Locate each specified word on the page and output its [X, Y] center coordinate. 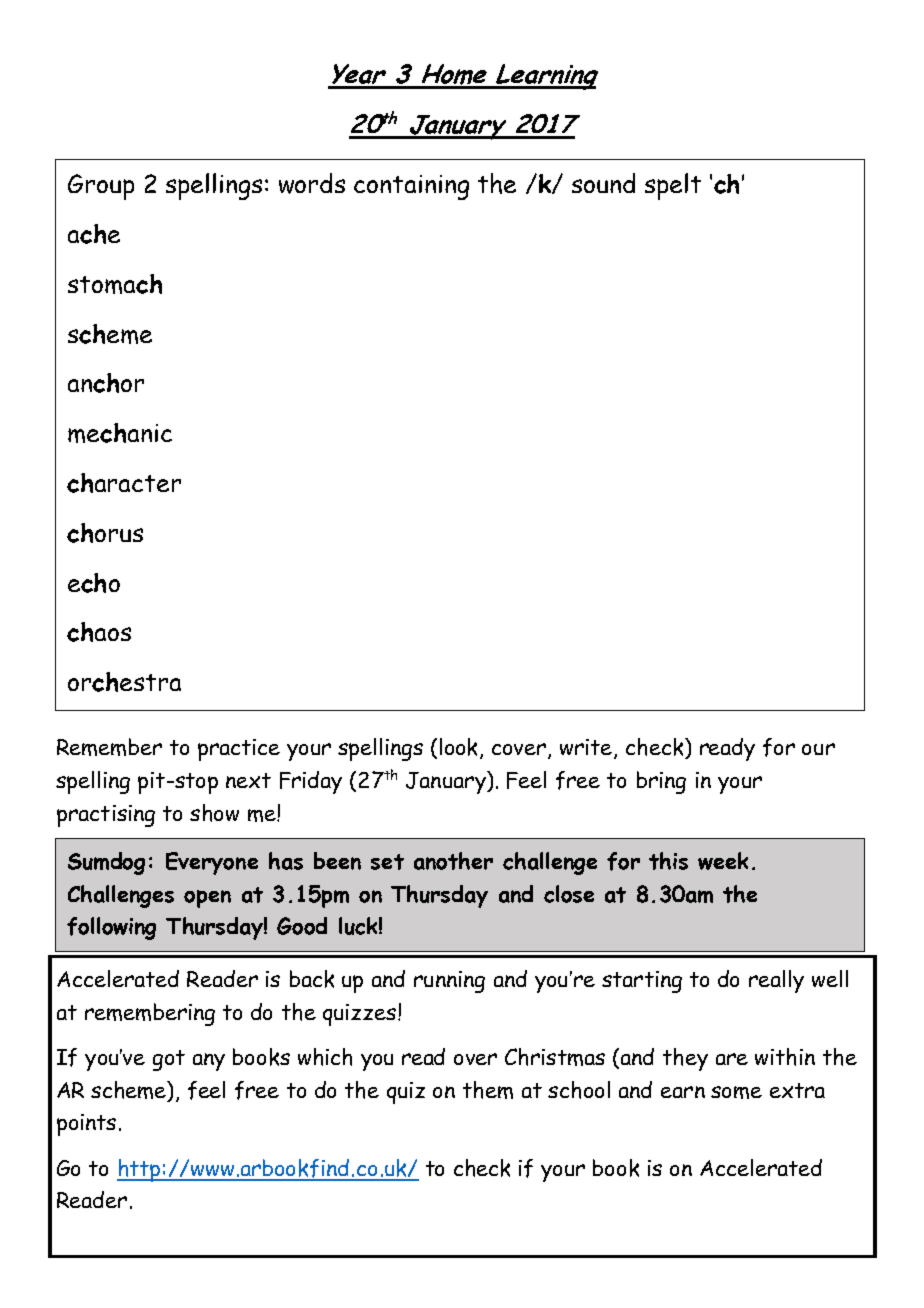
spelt [673, 186]
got [169, 1060]
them [488, 1090]
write [587, 749]
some [736, 1092]
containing [411, 187]
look [460, 748]
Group [101, 187]
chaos [99, 632]
